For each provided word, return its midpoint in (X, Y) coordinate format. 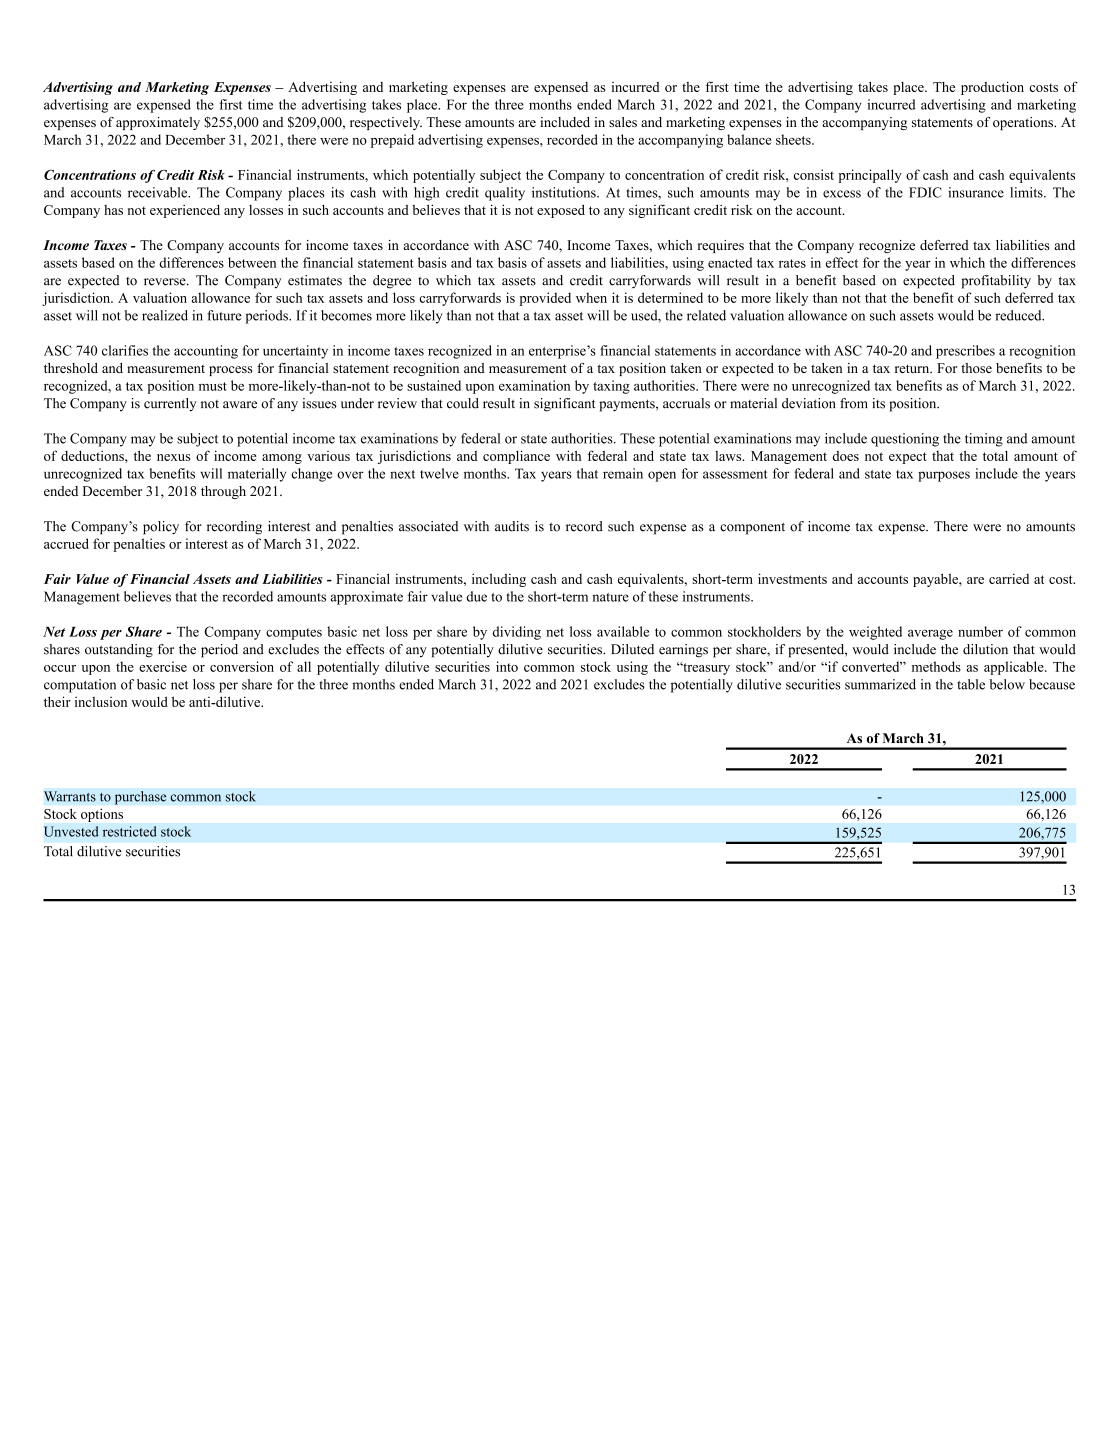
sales (623, 122)
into (507, 666)
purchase (140, 798)
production (992, 88)
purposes (944, 476)
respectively (386, 123)
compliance (516, 457)
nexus (173, 457)
